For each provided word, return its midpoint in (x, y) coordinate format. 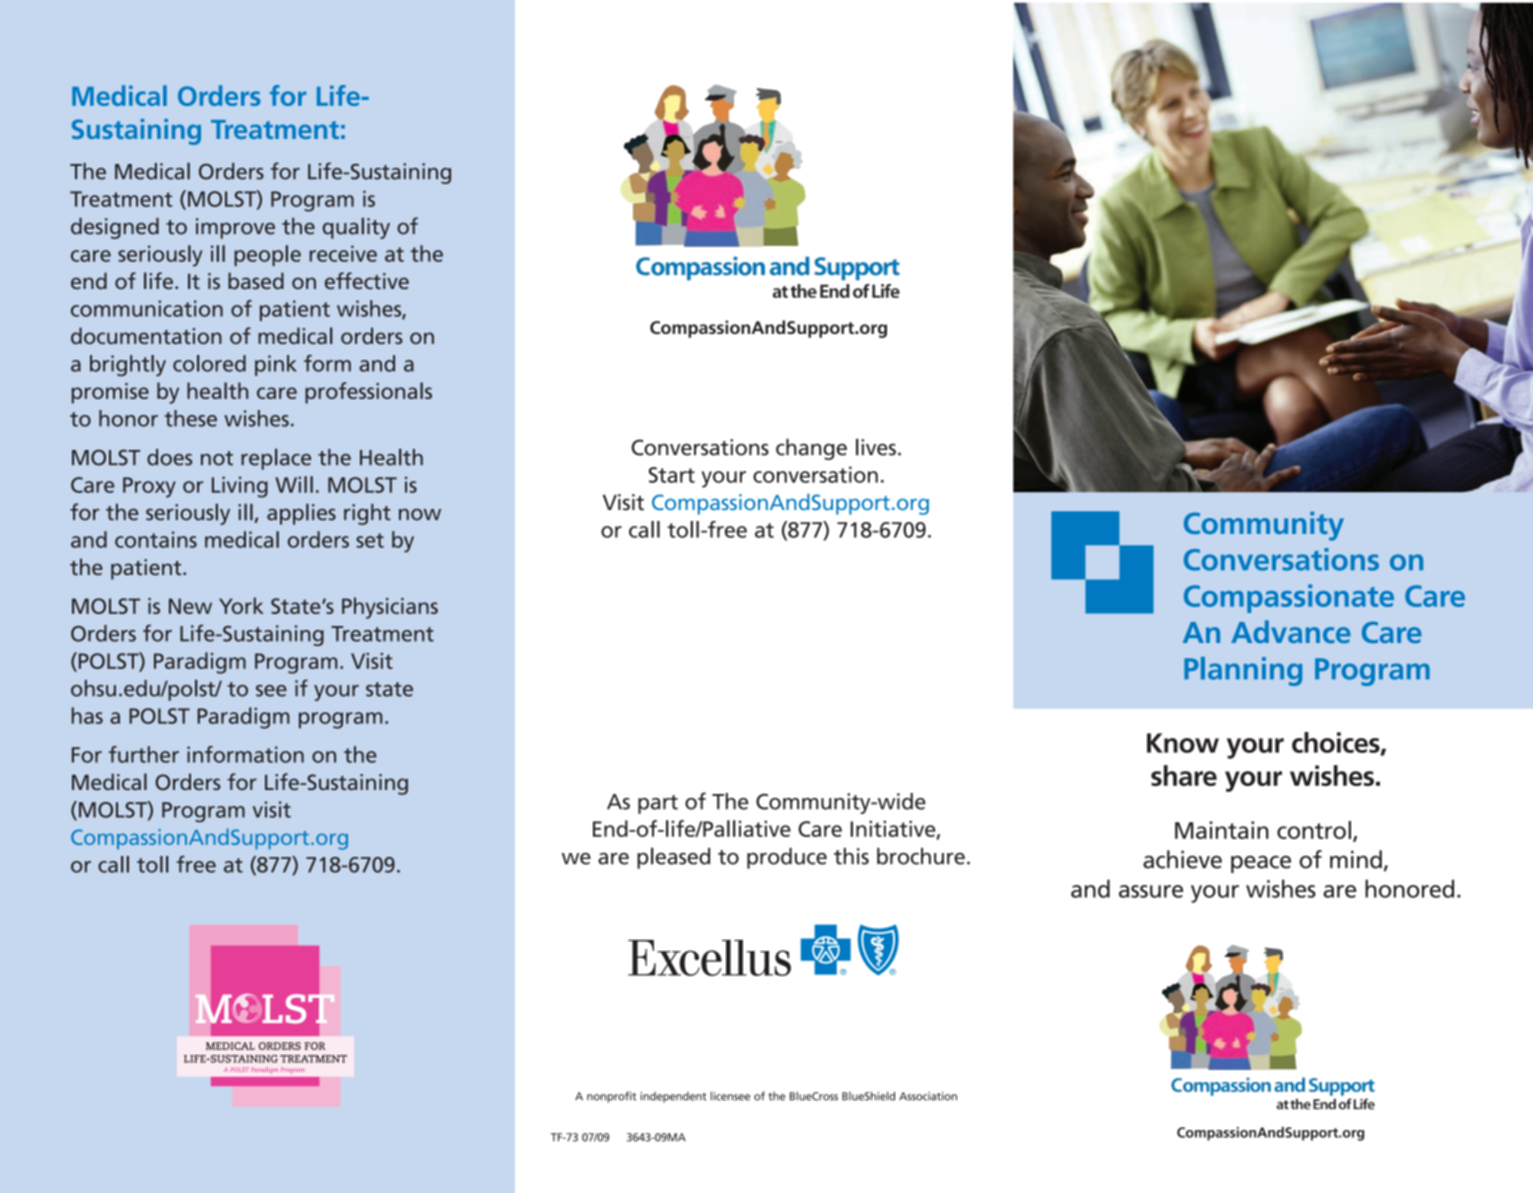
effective (367, 281)
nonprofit (611, 1097)
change (811, 449)
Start (672, 475)
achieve (1182, 859)
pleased (673, 858)
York (241, 605)
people (267, 255)
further (144, 754)
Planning (1243, 671)
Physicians (390, 608)
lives (876, 447)
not (217, 458)
